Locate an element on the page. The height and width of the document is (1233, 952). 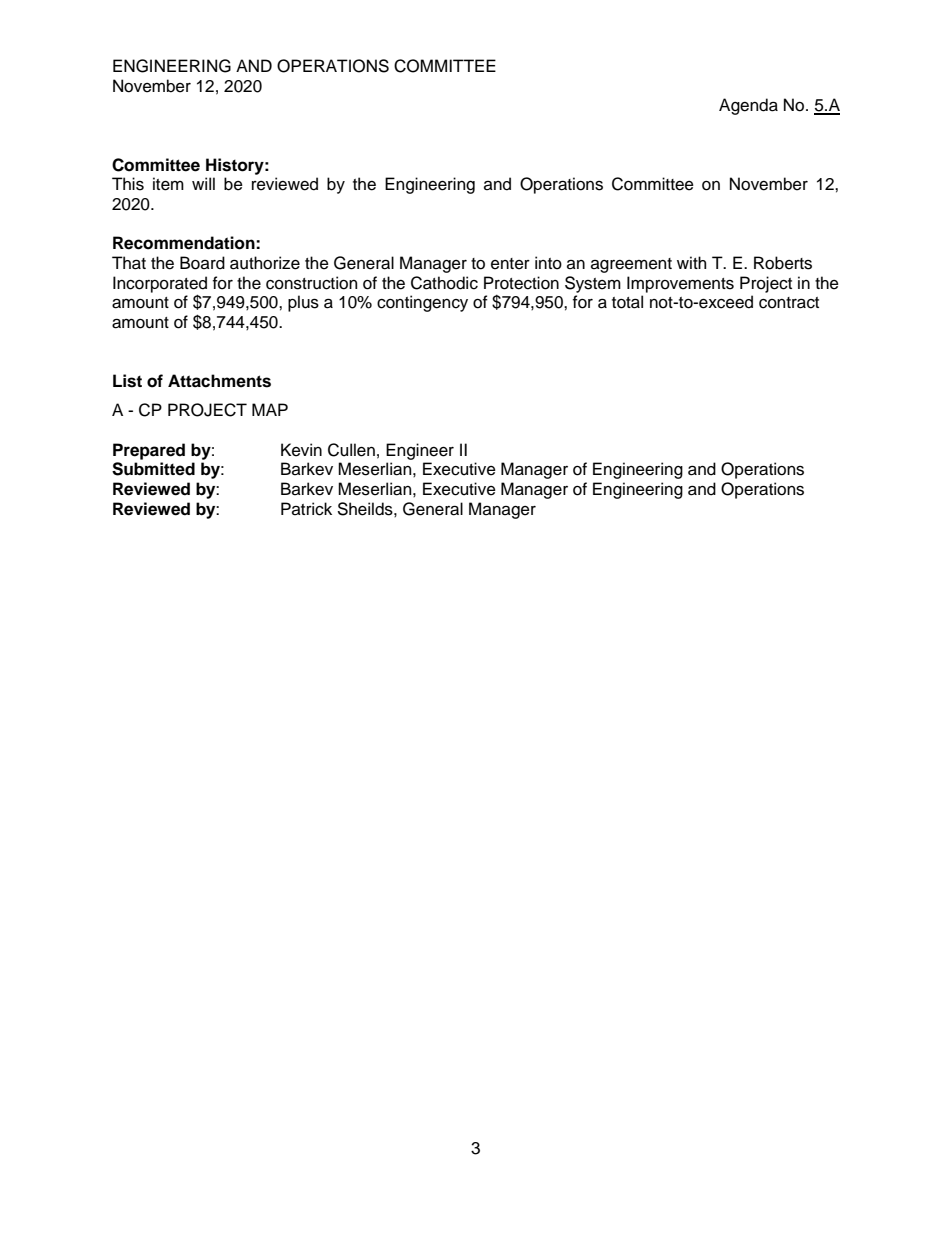
contingency is located at coordinates (422, 303).
